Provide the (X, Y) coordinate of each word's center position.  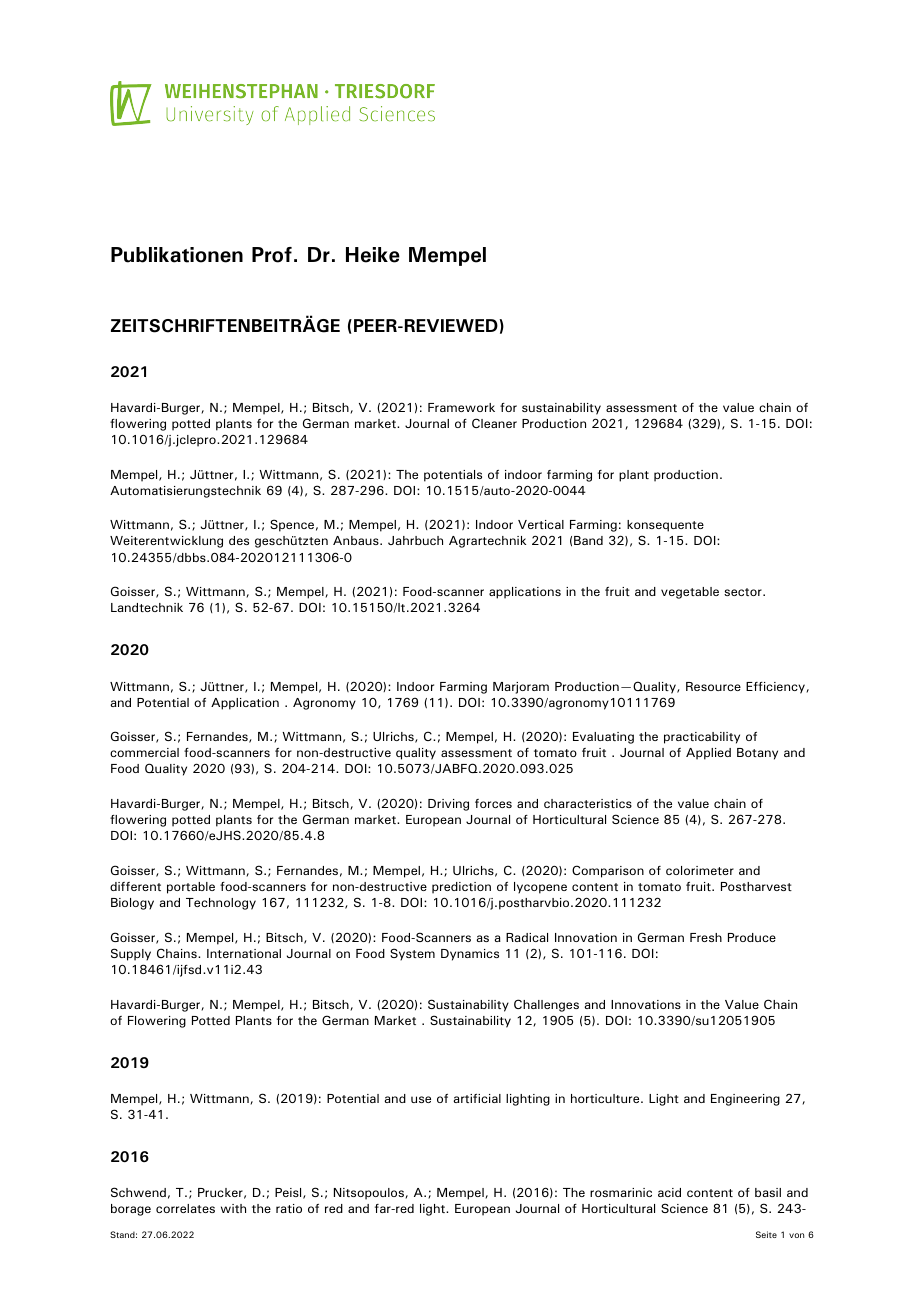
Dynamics (470, 955)
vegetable (690, 593)
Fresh (706, 937)
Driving (448, 805)
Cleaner (494, 423)
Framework (461, 407)
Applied (708, 754)
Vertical (541, 524)
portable (191, 888)
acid (669, 1192)
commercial (144, 752)
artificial (477, 1098)
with (233, 1208)
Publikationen (177, 255)
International (244, 953)
